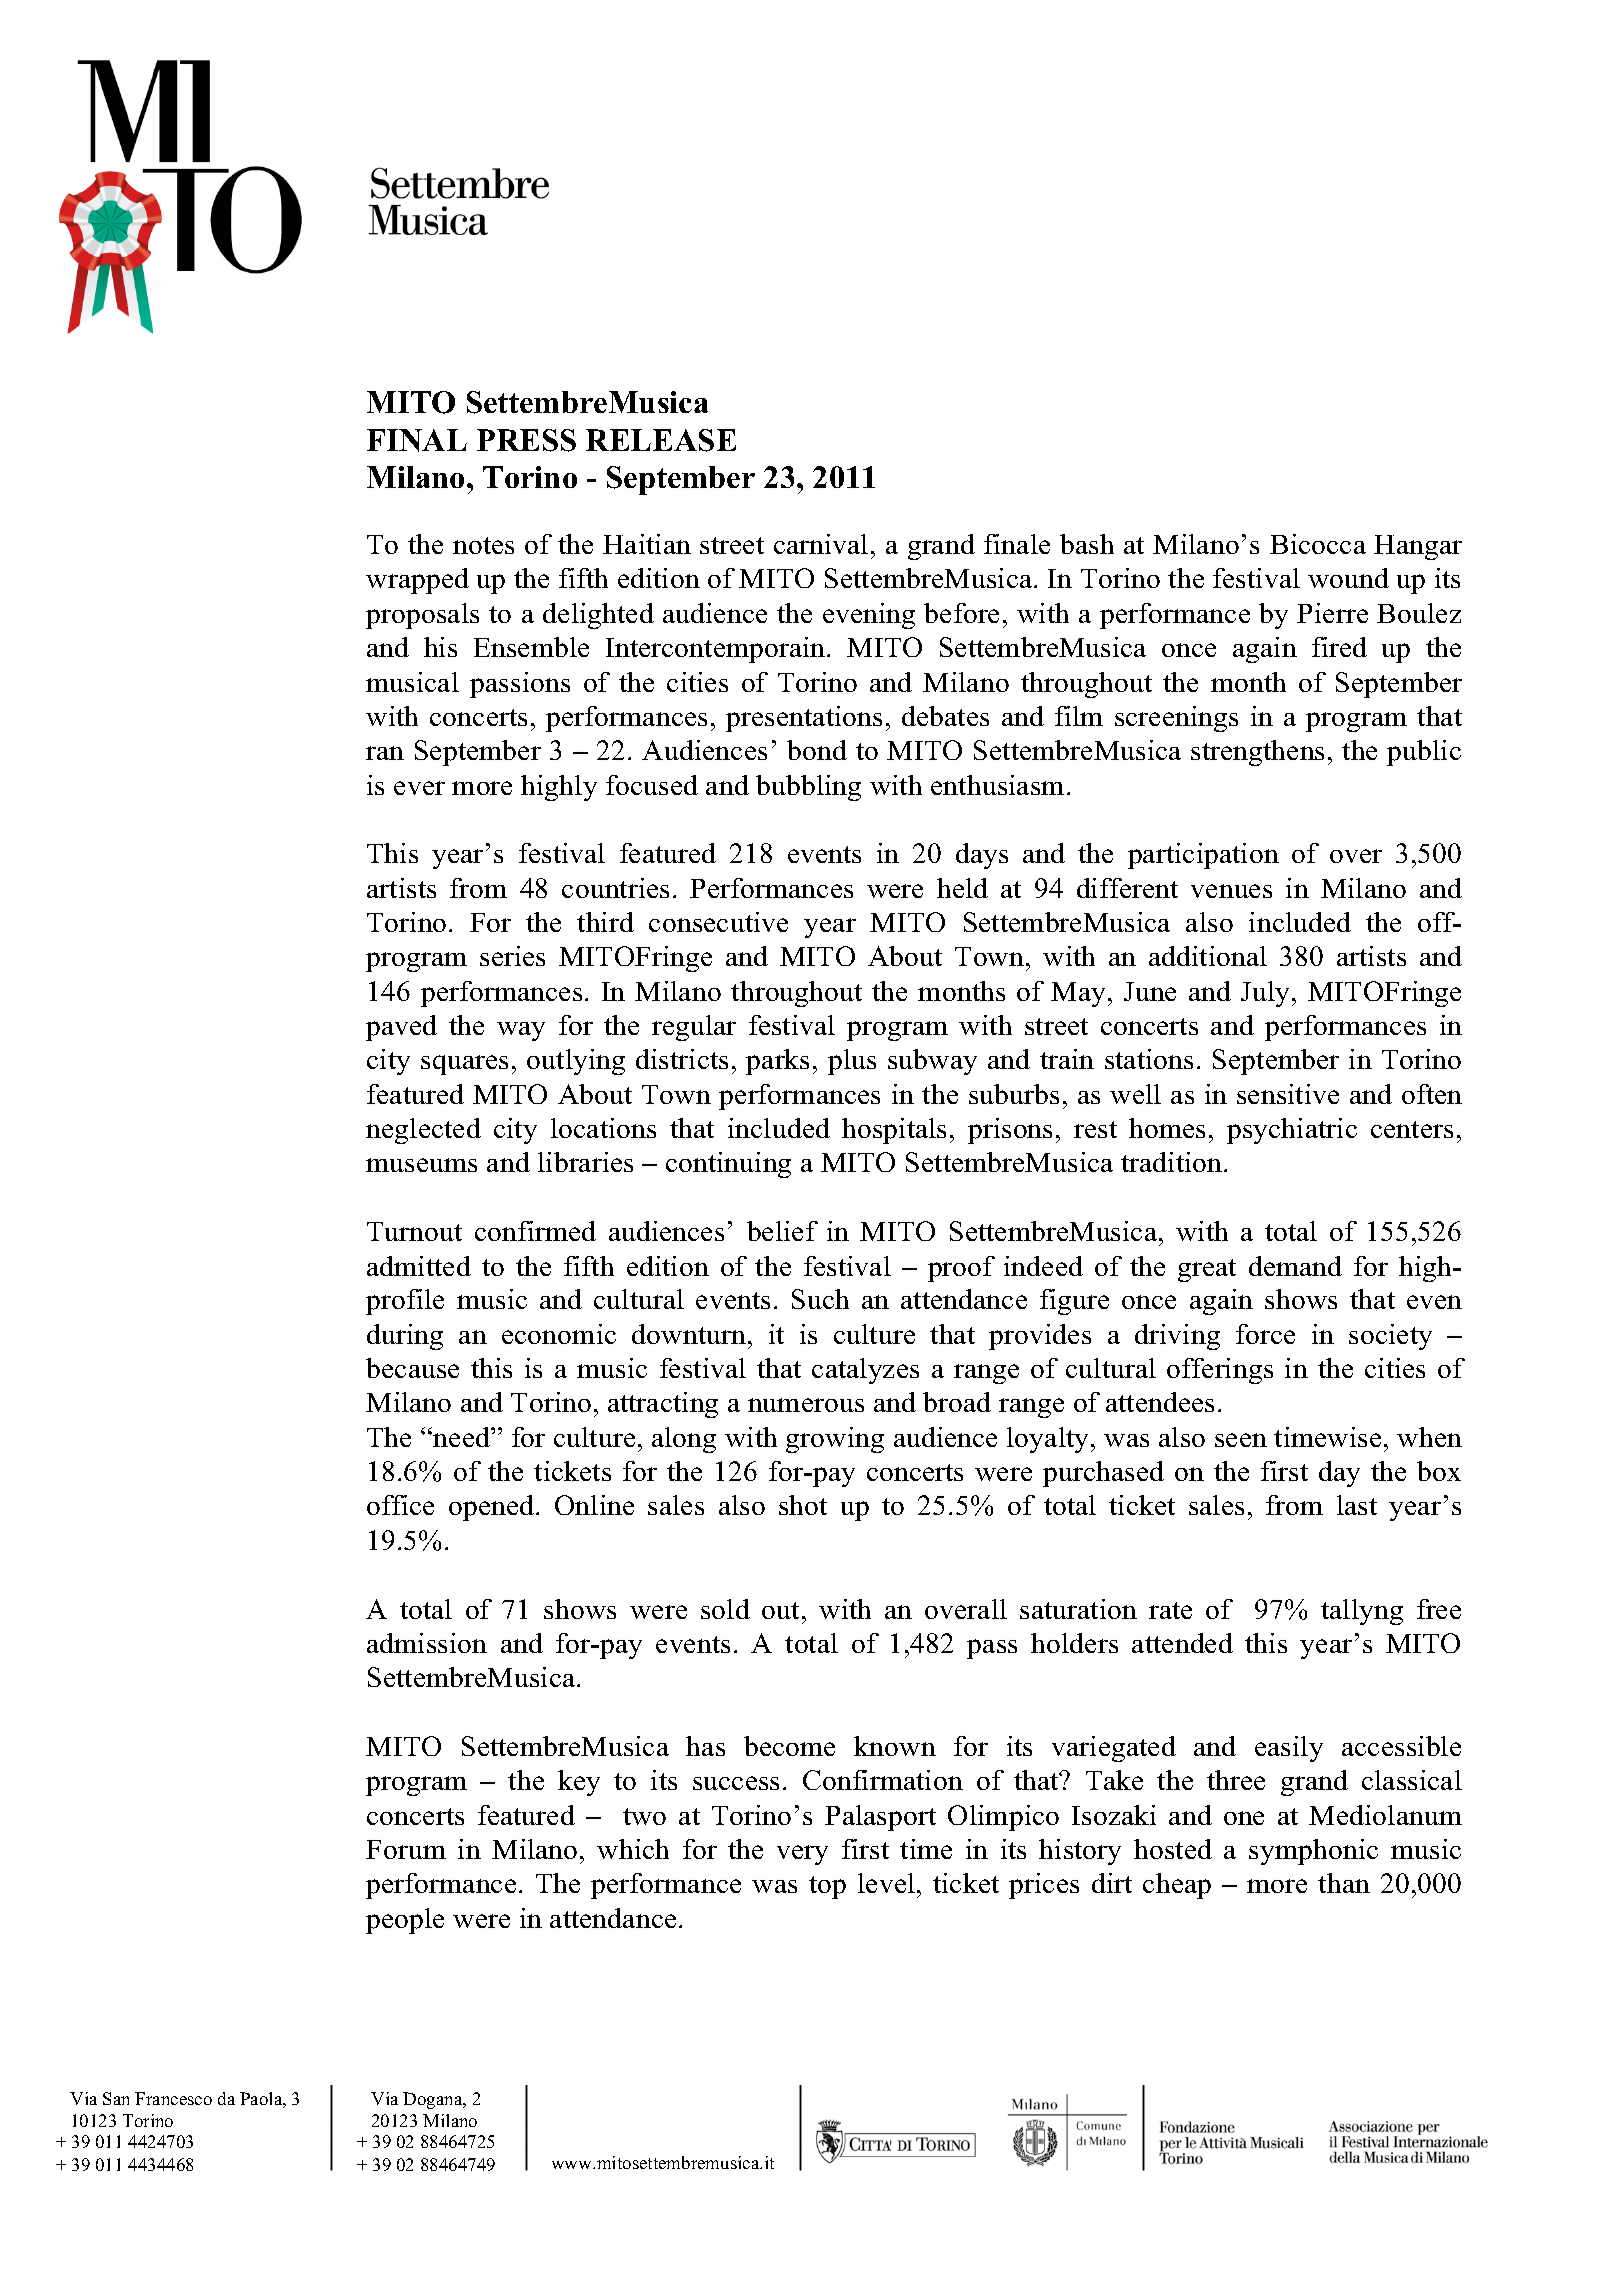  Describe the element at coordinates (1348, 578) in the document. I see `wound` at that location.
